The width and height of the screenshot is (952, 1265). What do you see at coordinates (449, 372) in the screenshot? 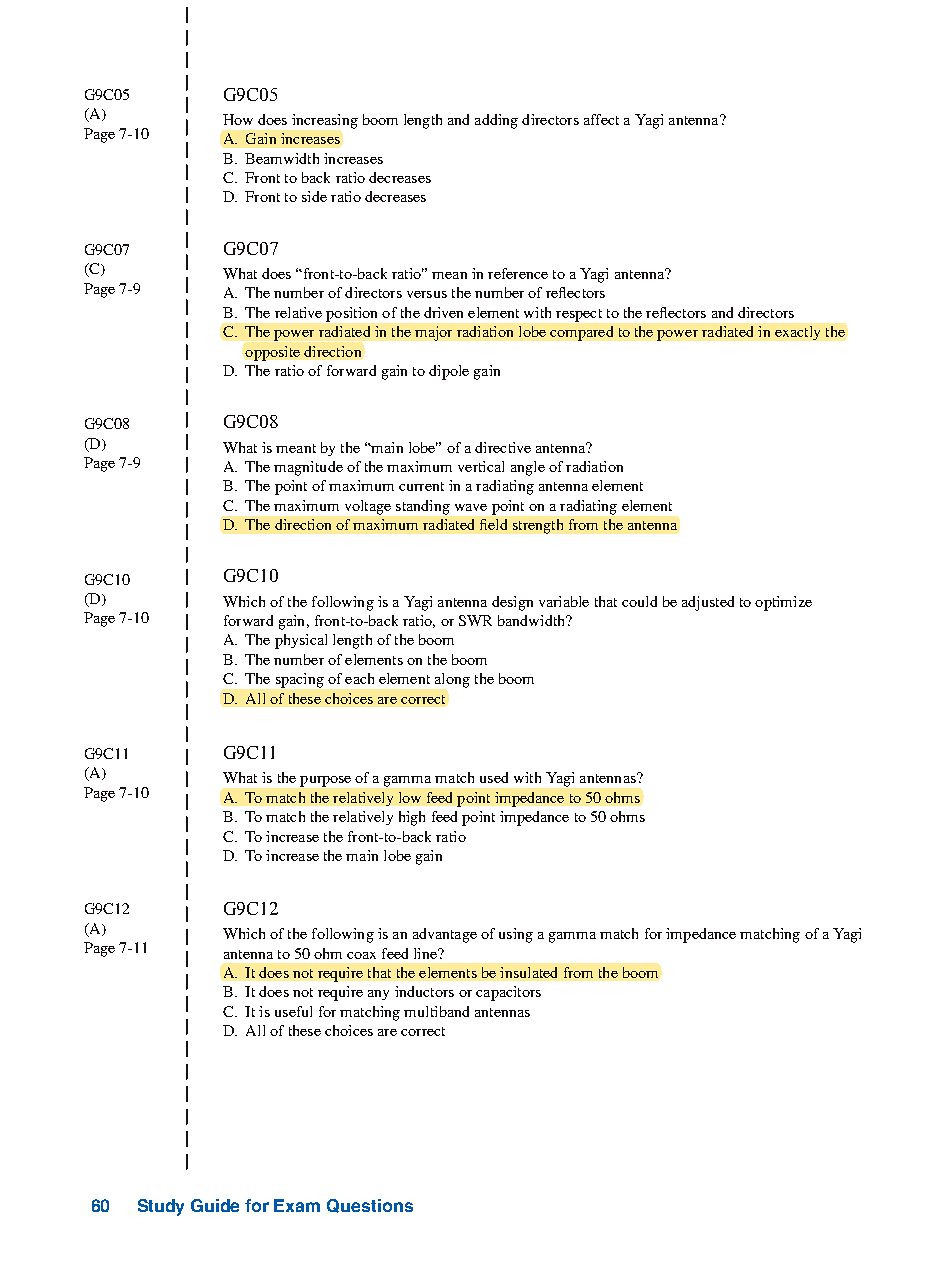
I see `dipole` at bounding box center [449, 372].
